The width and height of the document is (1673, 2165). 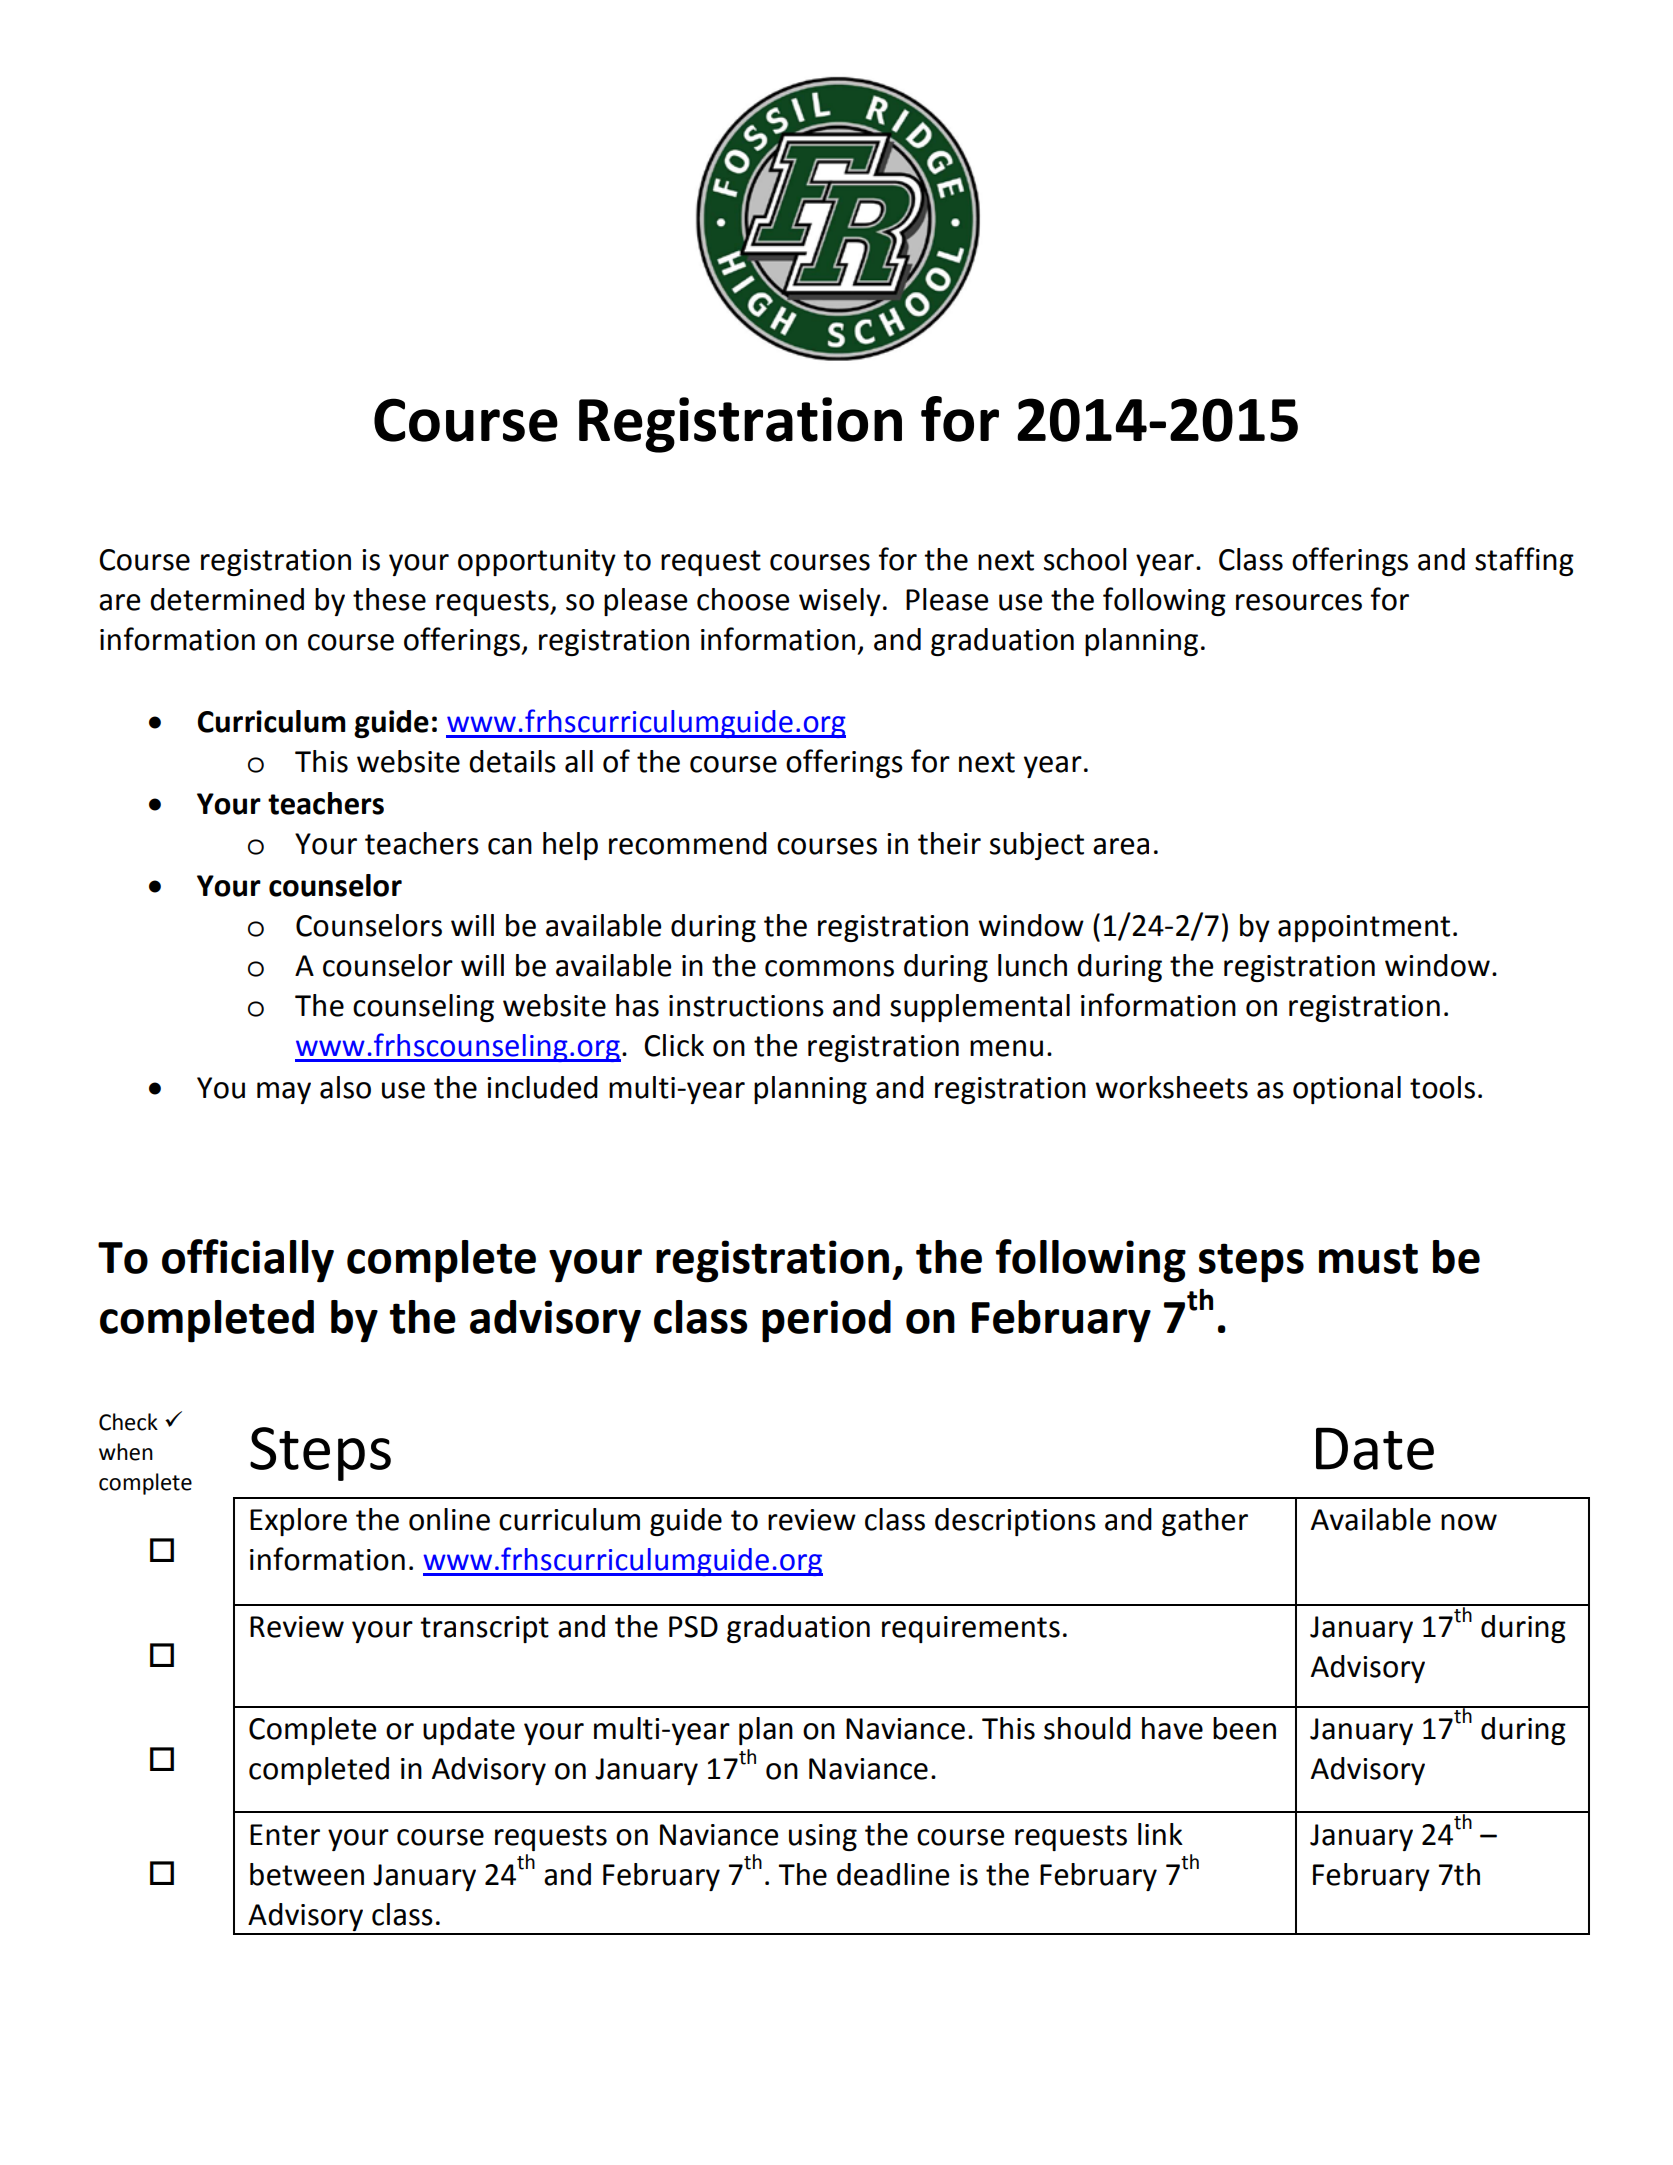 What do you see at coordinates (1469, 1522) in the document?
I see `now` at bounding box center [1469, 1522].
